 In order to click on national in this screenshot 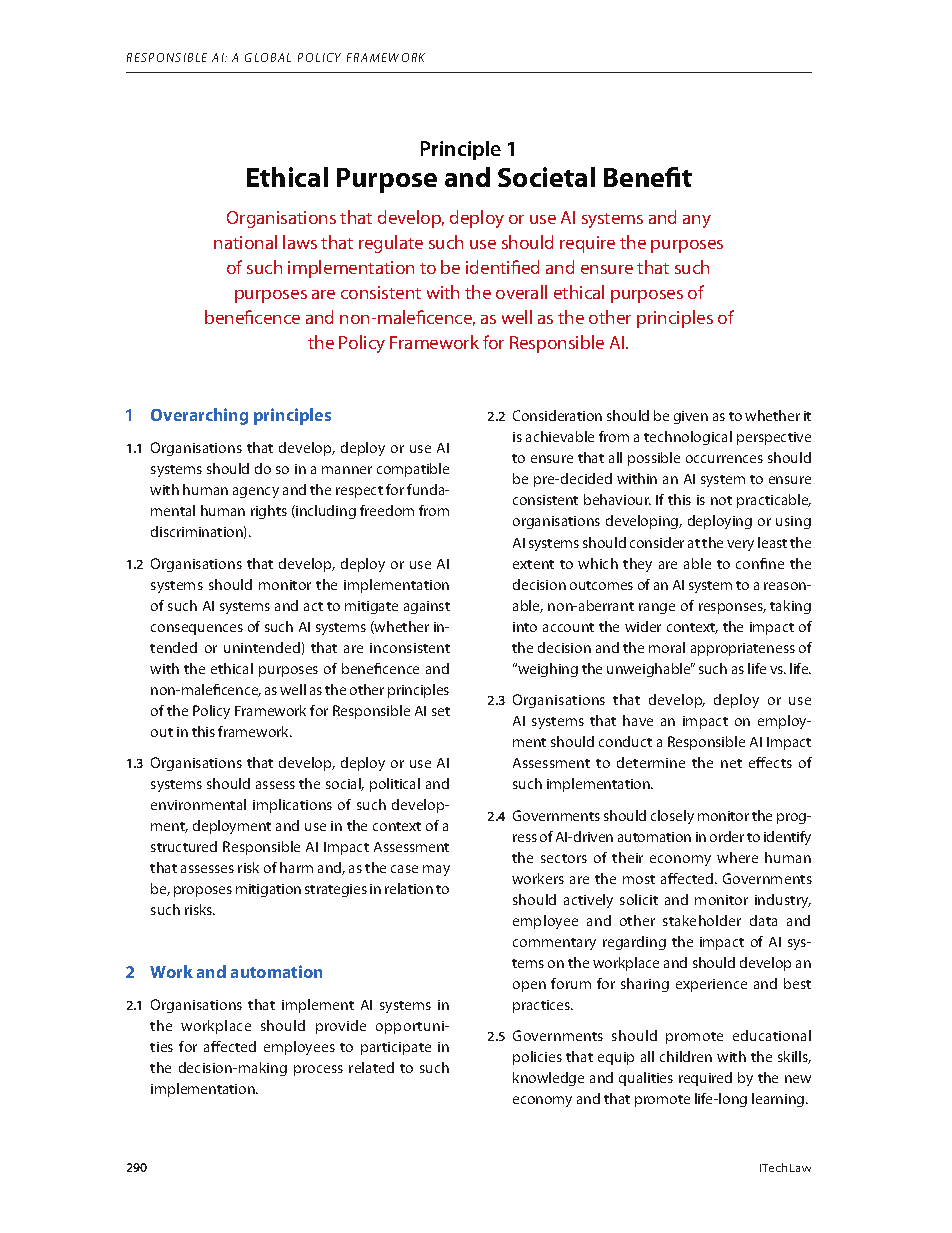, I will do `click(245, 242)`.
